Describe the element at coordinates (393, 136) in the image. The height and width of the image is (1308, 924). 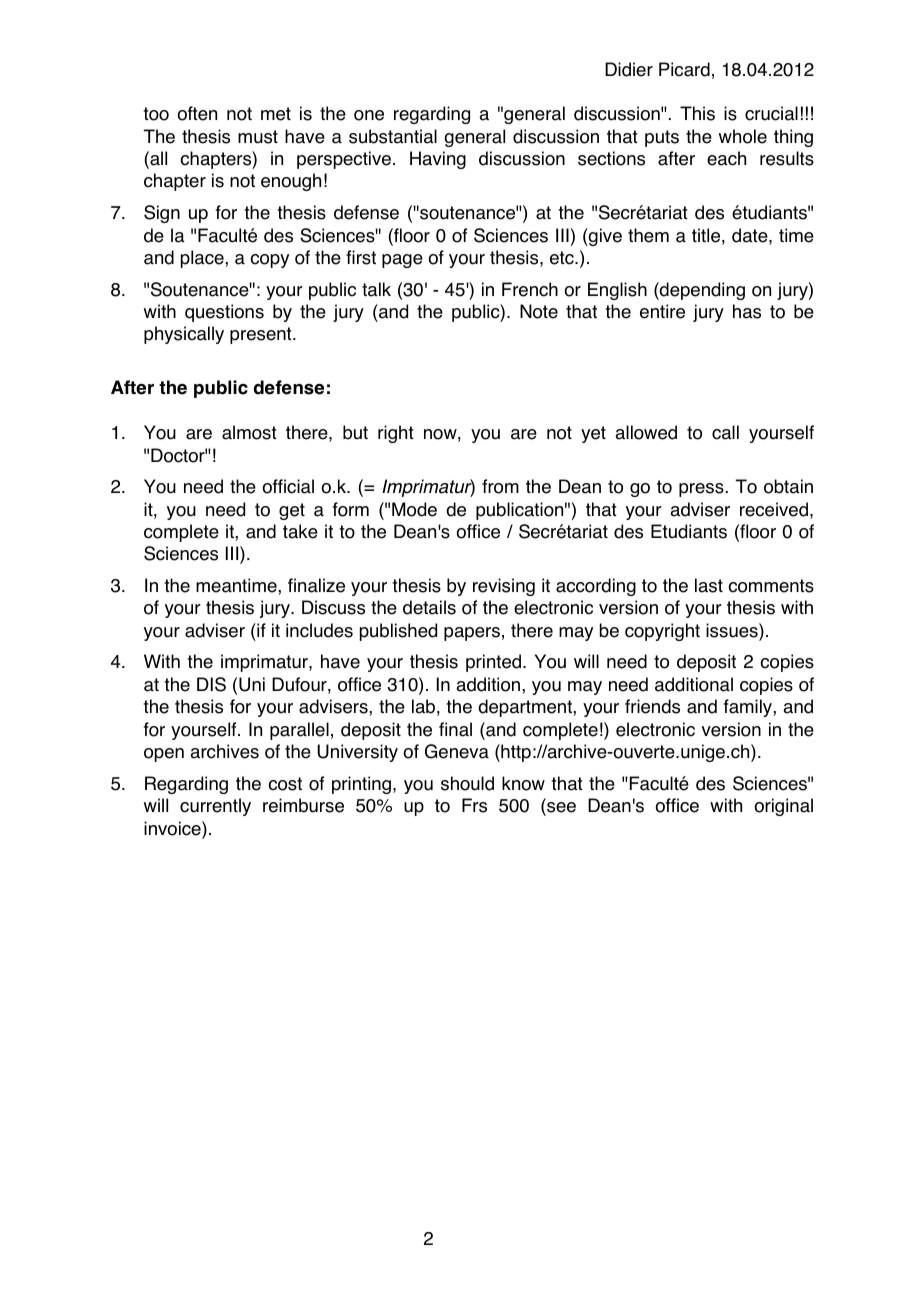
I see `substantial` at that location.
